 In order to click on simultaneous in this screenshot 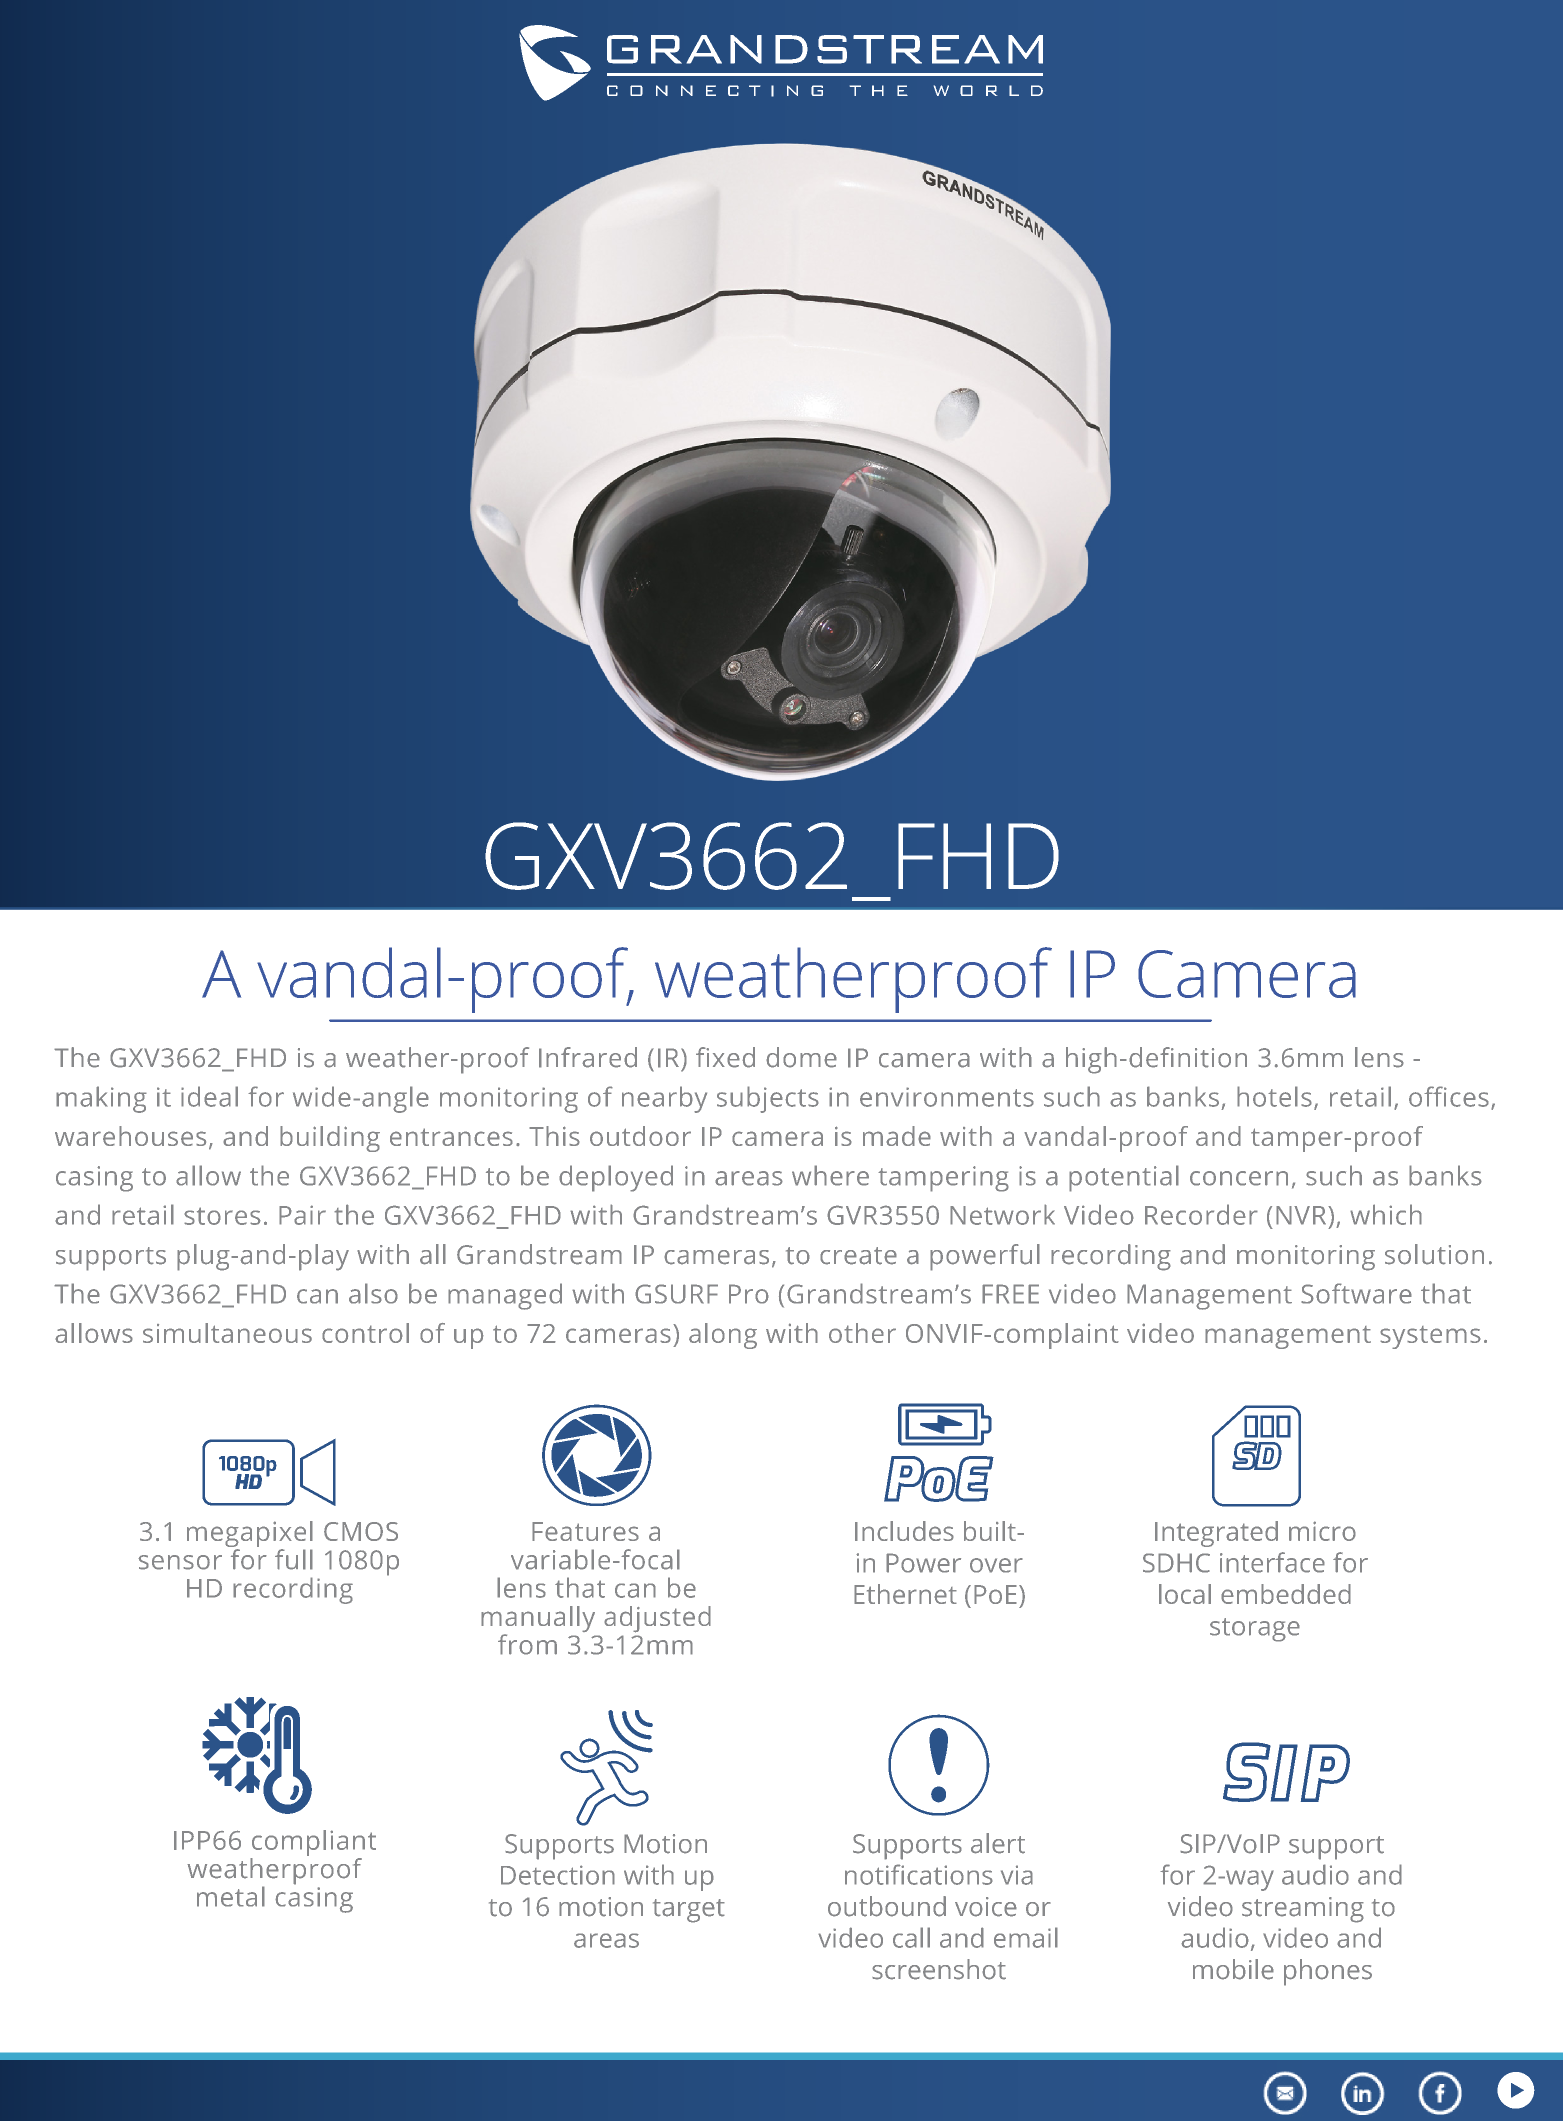, I will do `click(227, 1333)`.
